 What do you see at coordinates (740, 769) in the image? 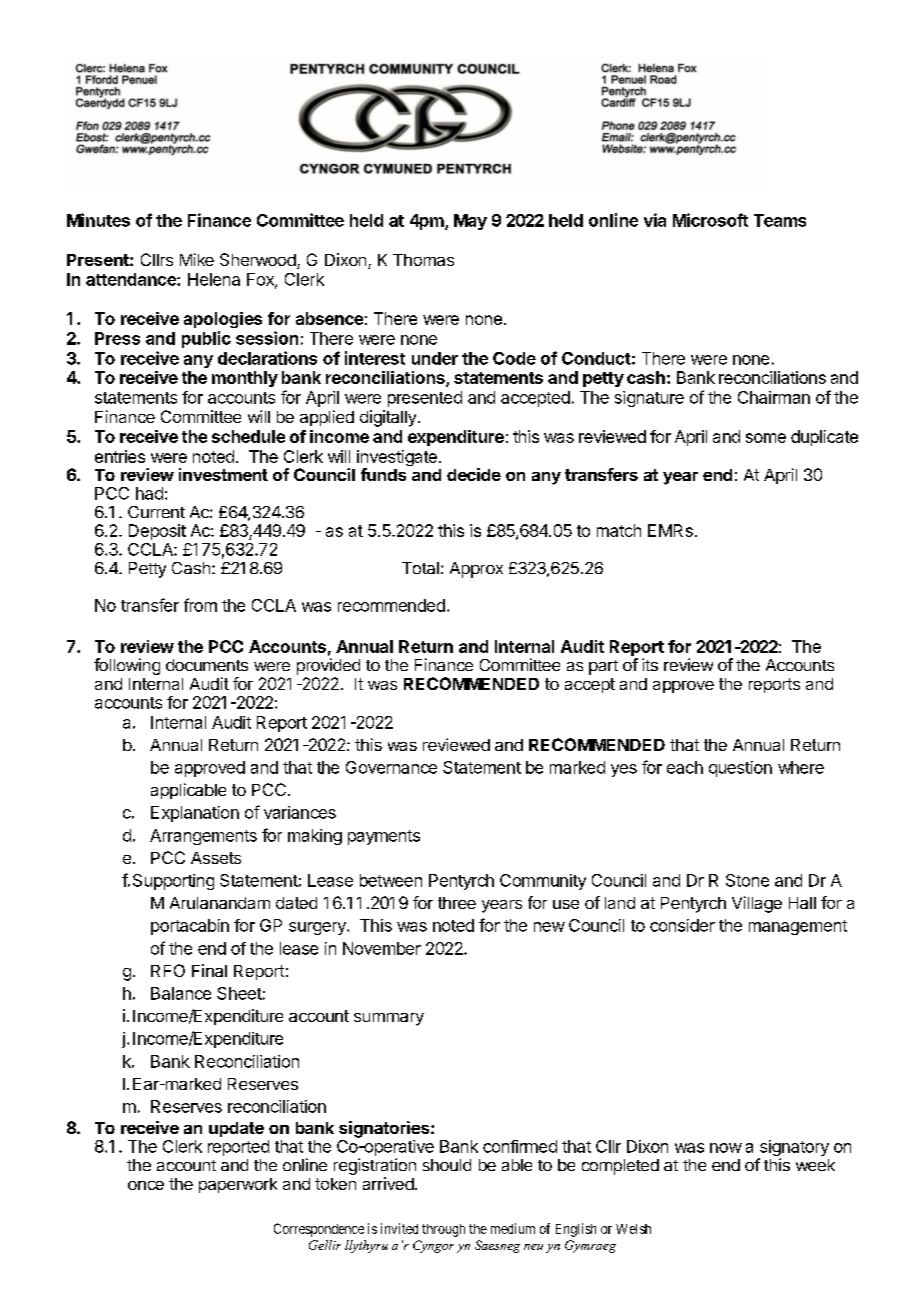
I see `question` at bounding box center [740, 769].
